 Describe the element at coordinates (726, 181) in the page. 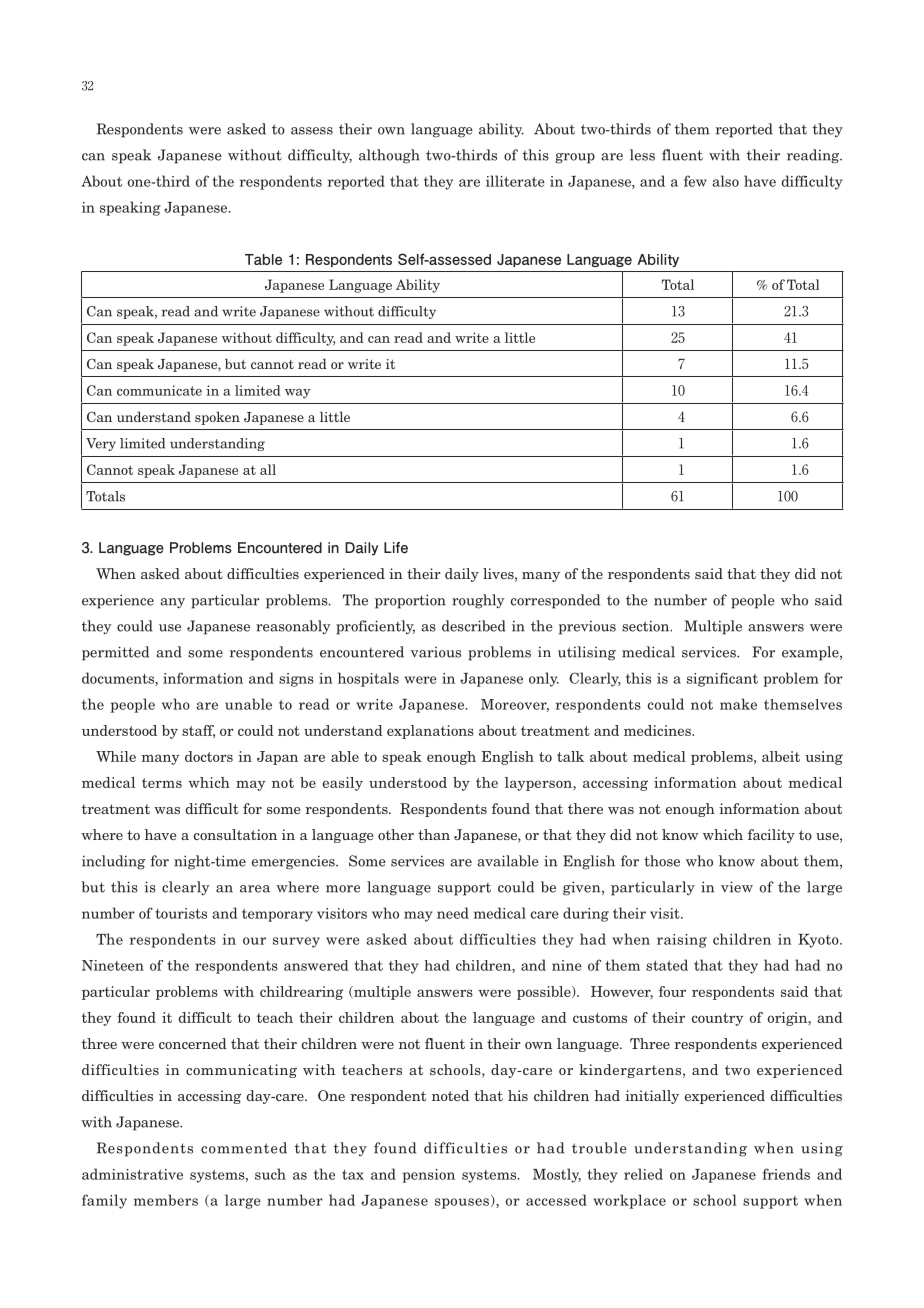

I see `also` at that location.
